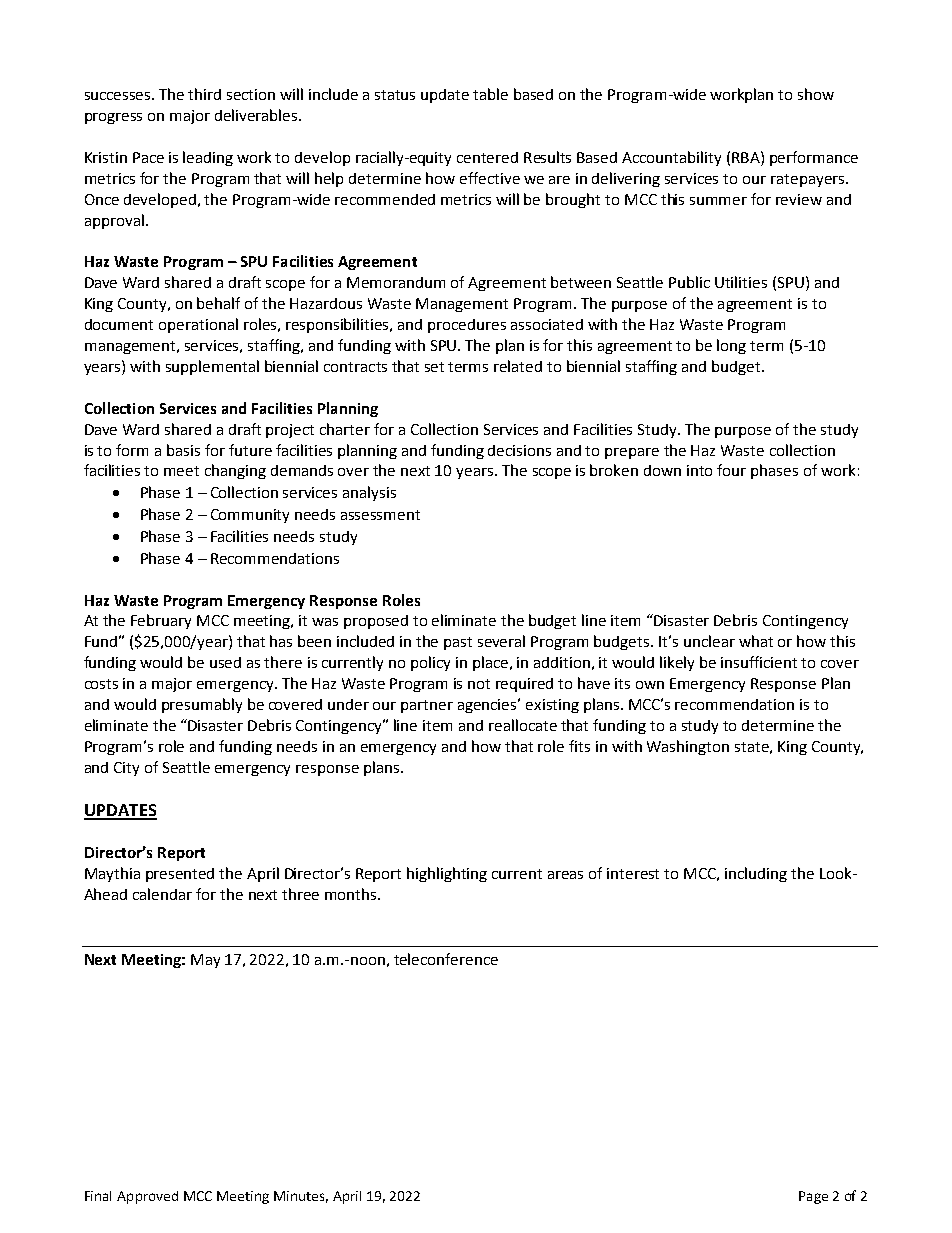 The height and width of the screenshot is (1233, 952). What do you see at coordinates (671, 158) in the screenshot?
I see `Accountability` at bounding box center [671, 158].
